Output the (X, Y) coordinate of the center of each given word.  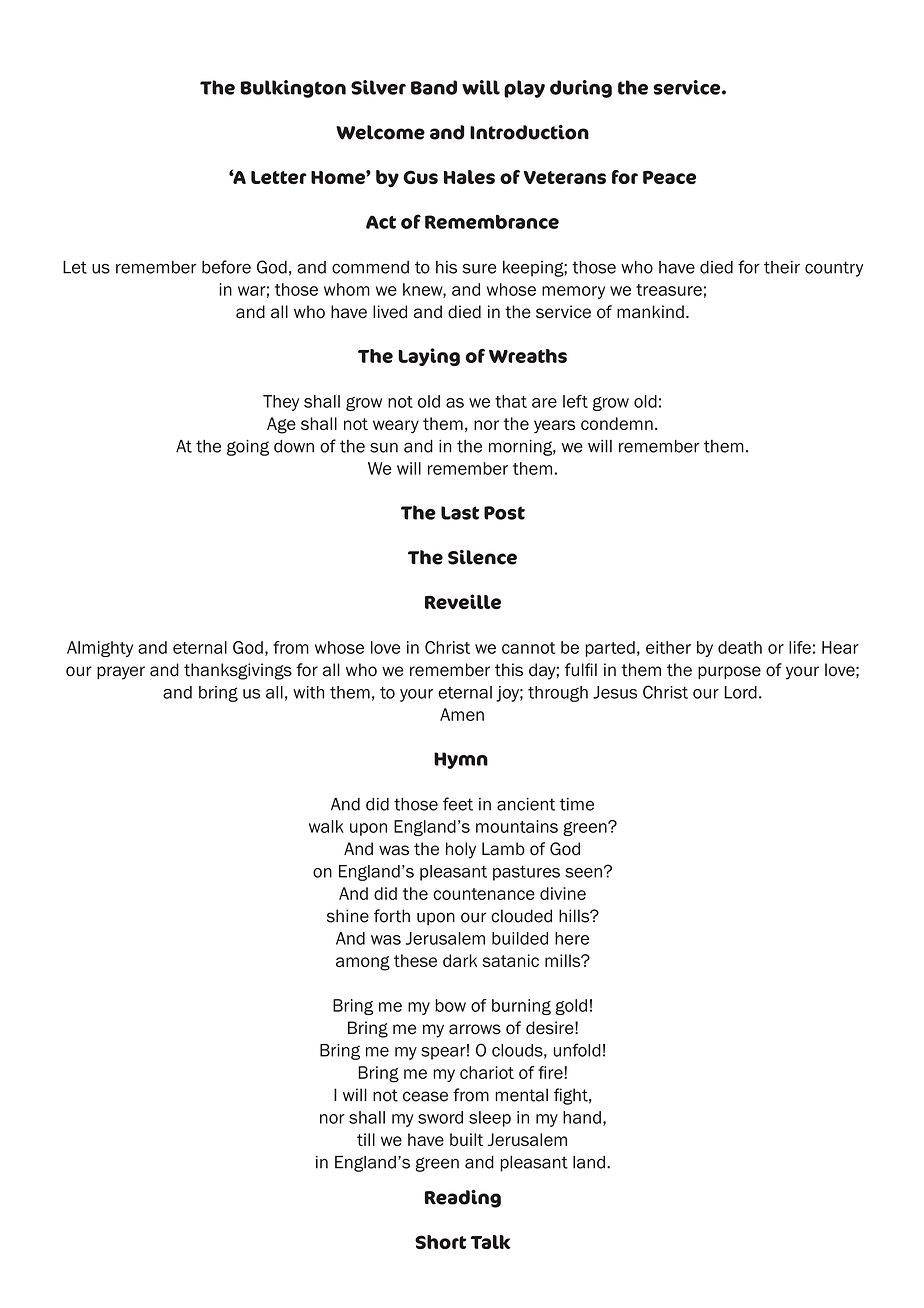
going (248, 448)
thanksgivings (238, 671)
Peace (669, 177)
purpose (729, 672)
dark (460, 960)
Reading (463, 1198)
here (572, 938)
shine (348, 916)
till (366, 1139)
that (511, 401)
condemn (617, 423)
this (509, 670)
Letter (279, 177)
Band (434, 87)
